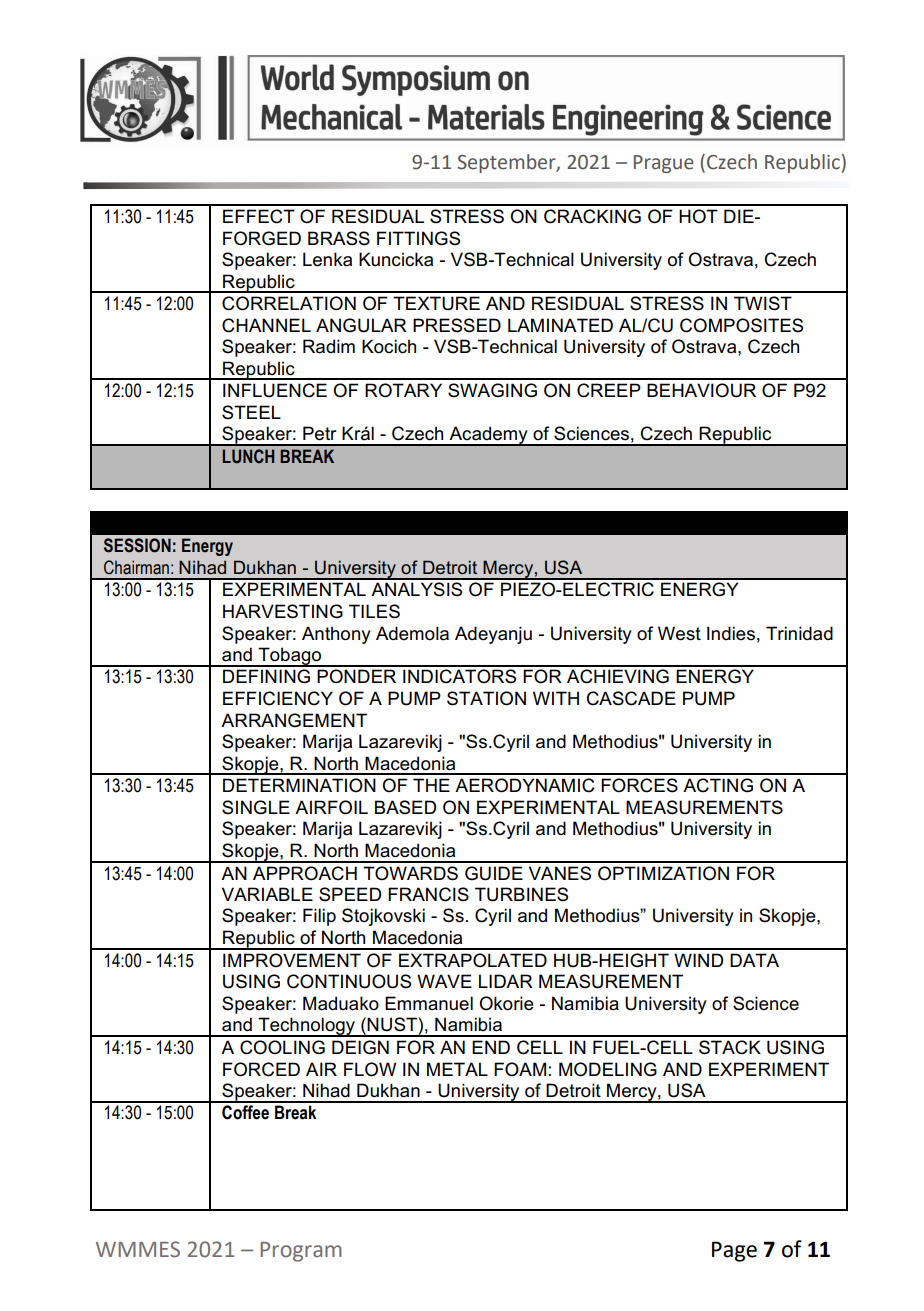  What do you see at coordinates (259, 216) in the screenshot?
I see `EFFECT` at bounding box center [259, 216].
